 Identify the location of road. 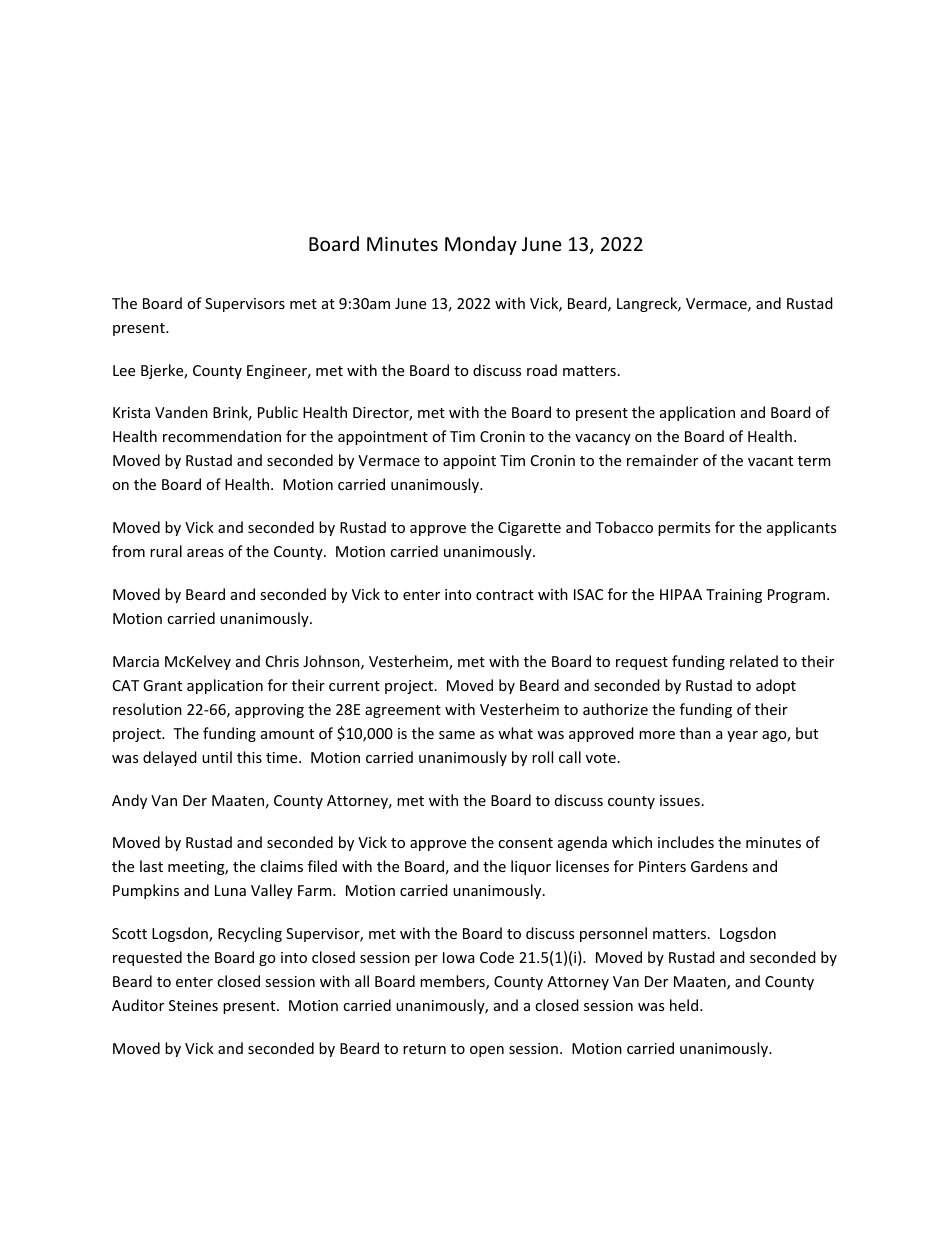
(542, 370).
